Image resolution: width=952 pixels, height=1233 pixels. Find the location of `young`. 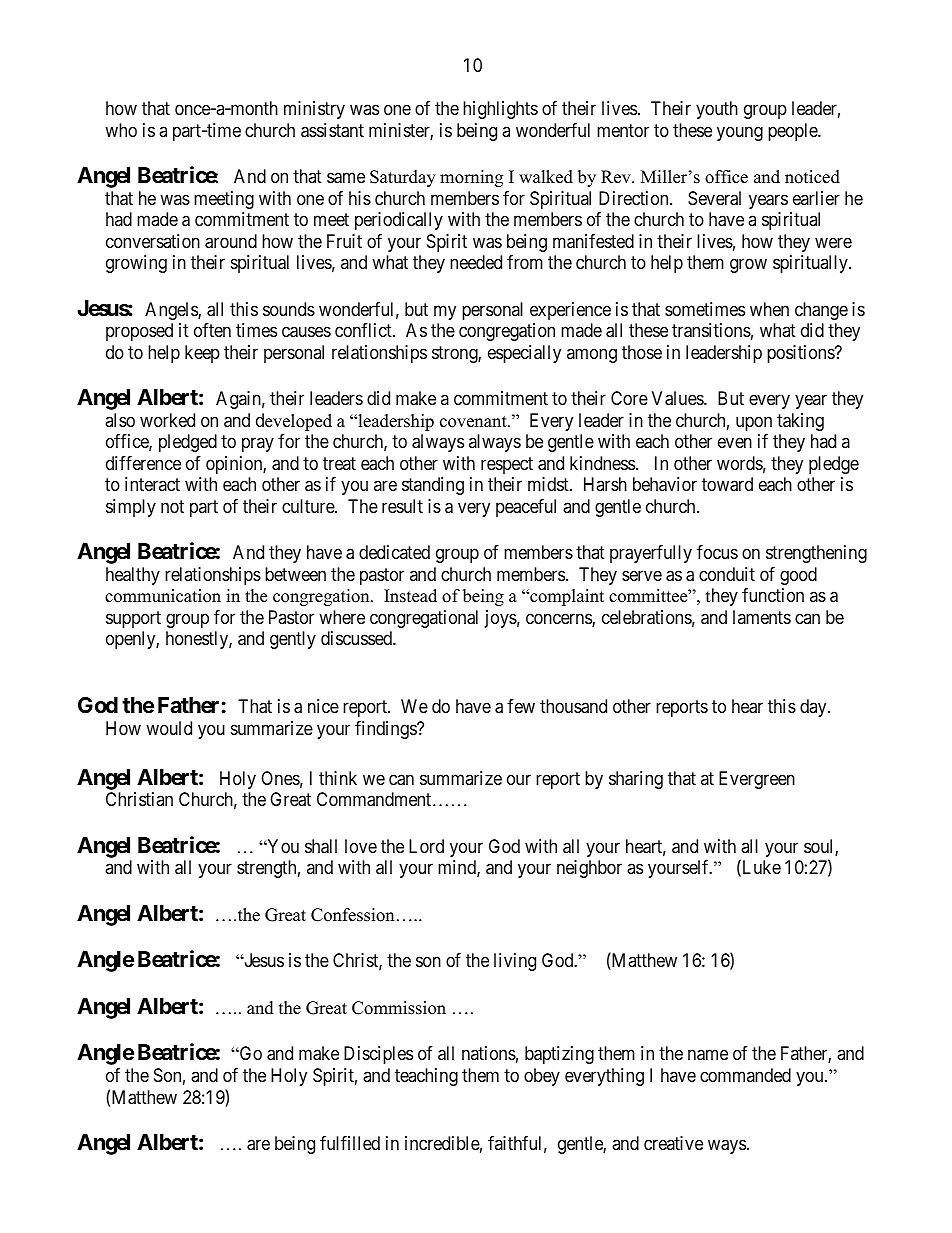

young is located at coordinates (740, 133).
